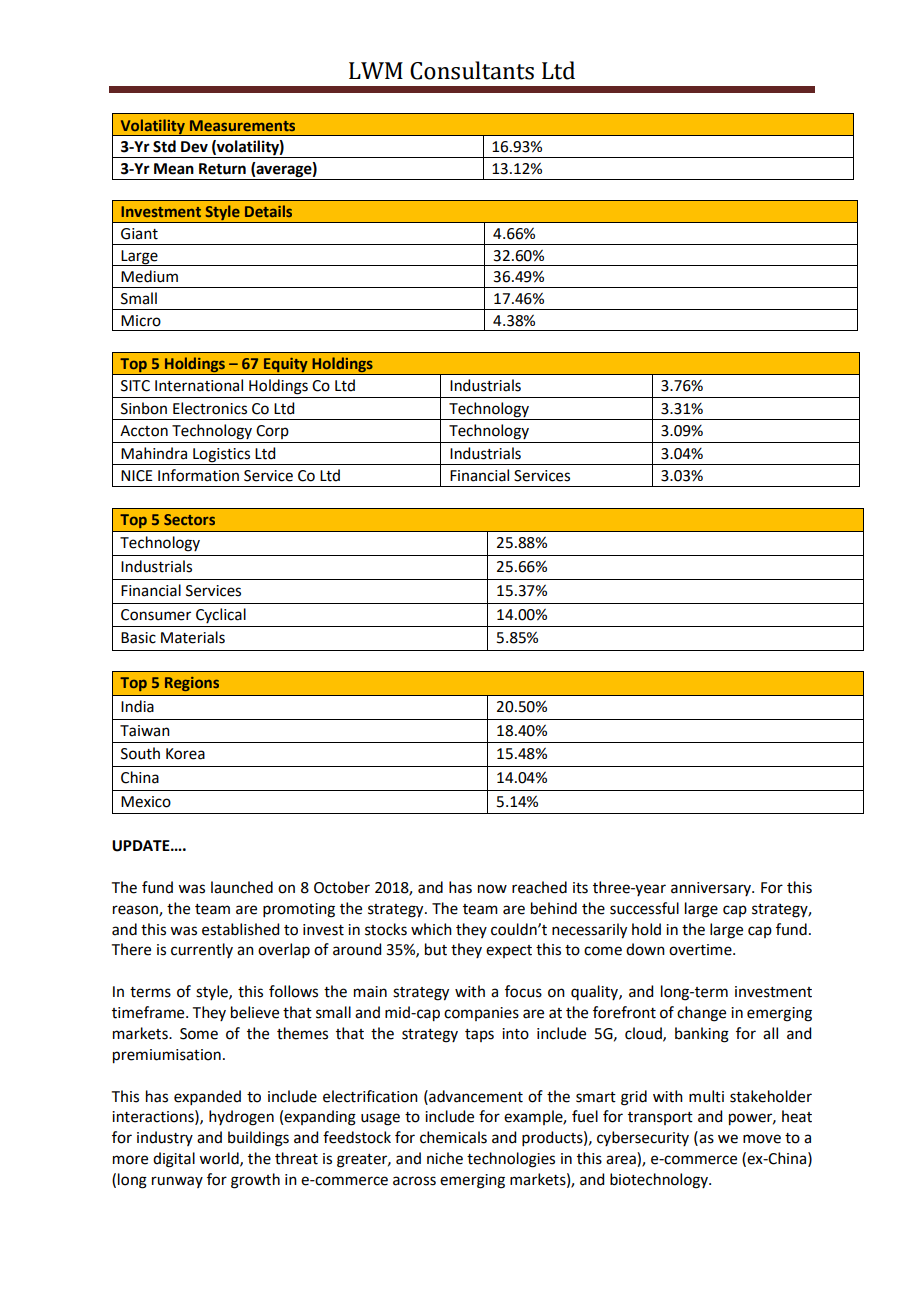 This document has width=924, height=1308. I want to click on Consultants, so click(472, 70).
